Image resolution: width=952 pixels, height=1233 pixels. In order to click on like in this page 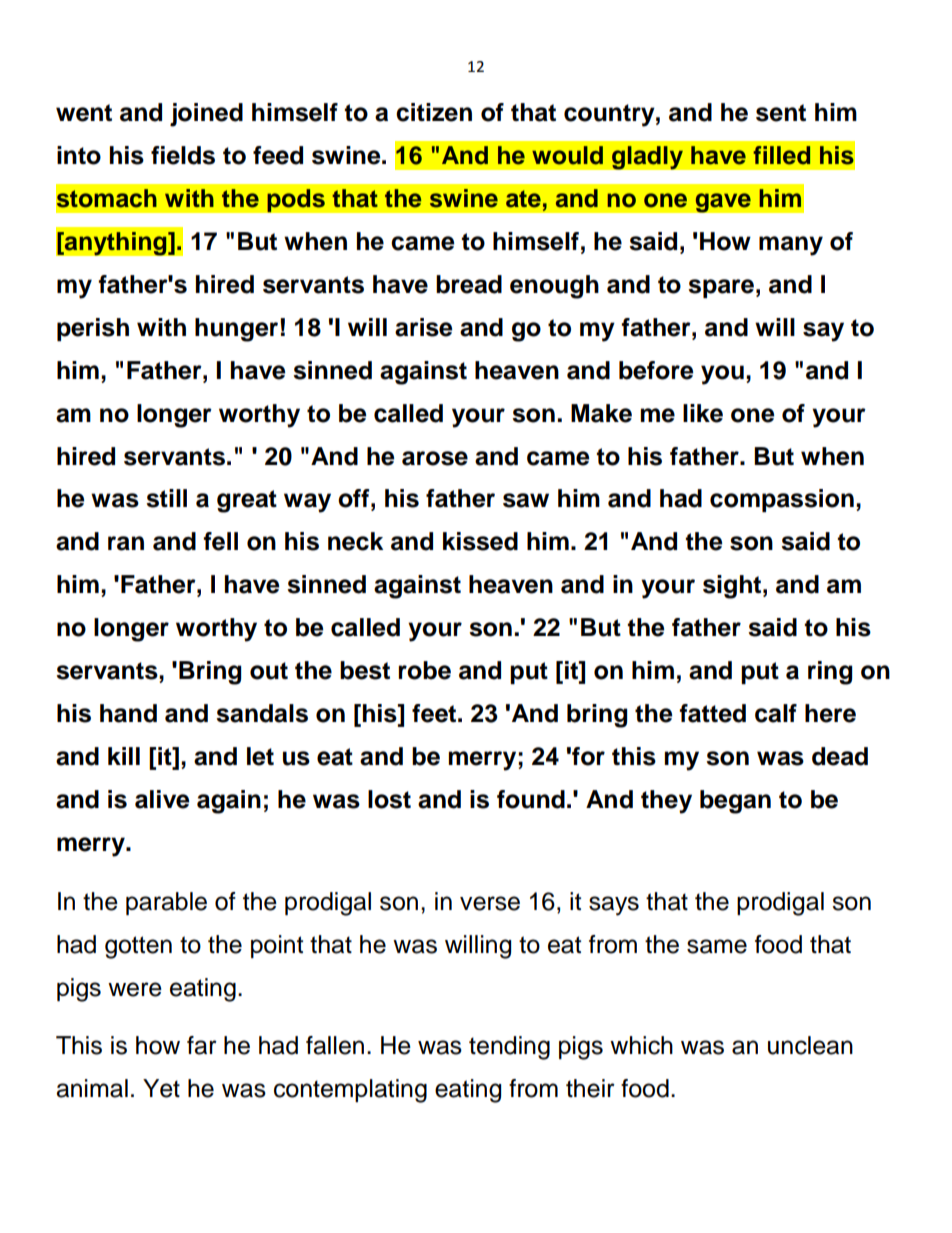, I will do `click(703, 413)`.
